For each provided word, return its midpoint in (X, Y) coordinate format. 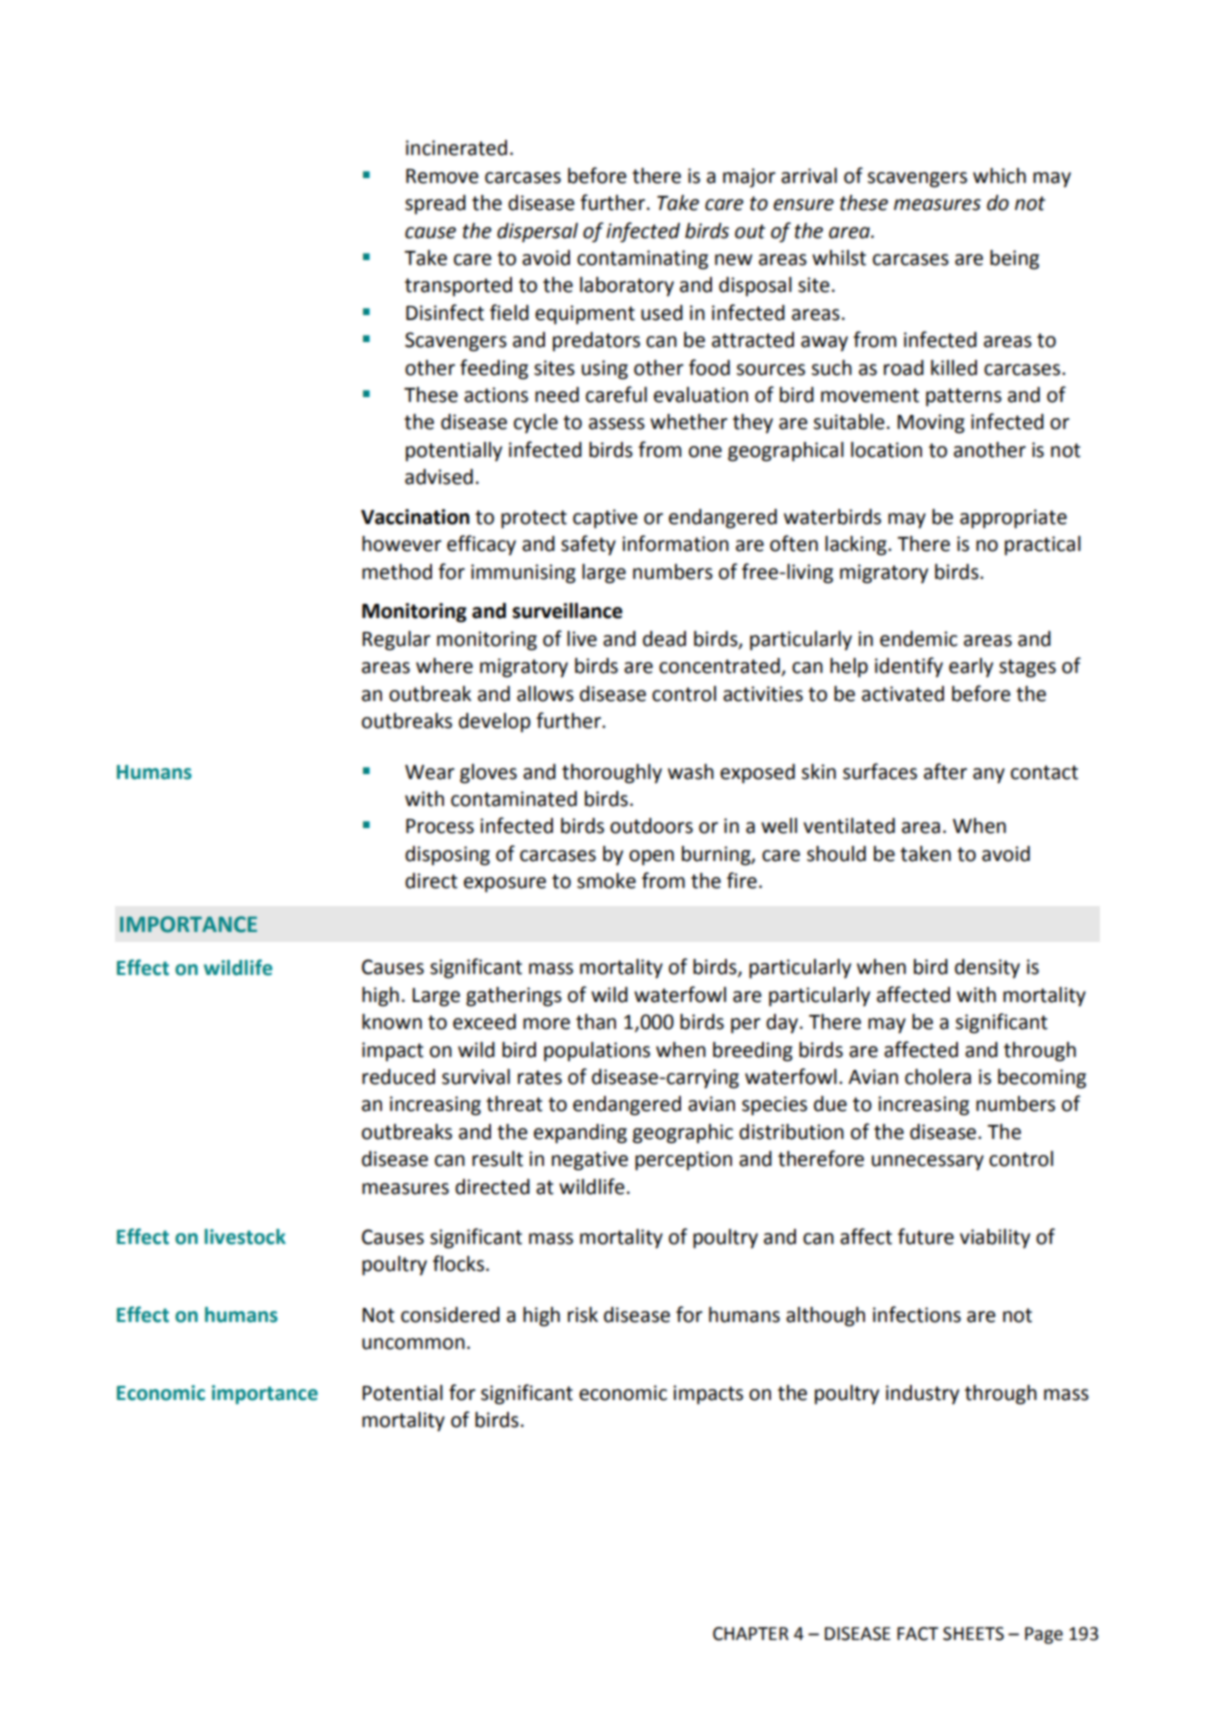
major (749, 178)
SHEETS (973, 1634)
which (999, 176)
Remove (442, 176)
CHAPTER (751, 1634)
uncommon (413, 1344)
